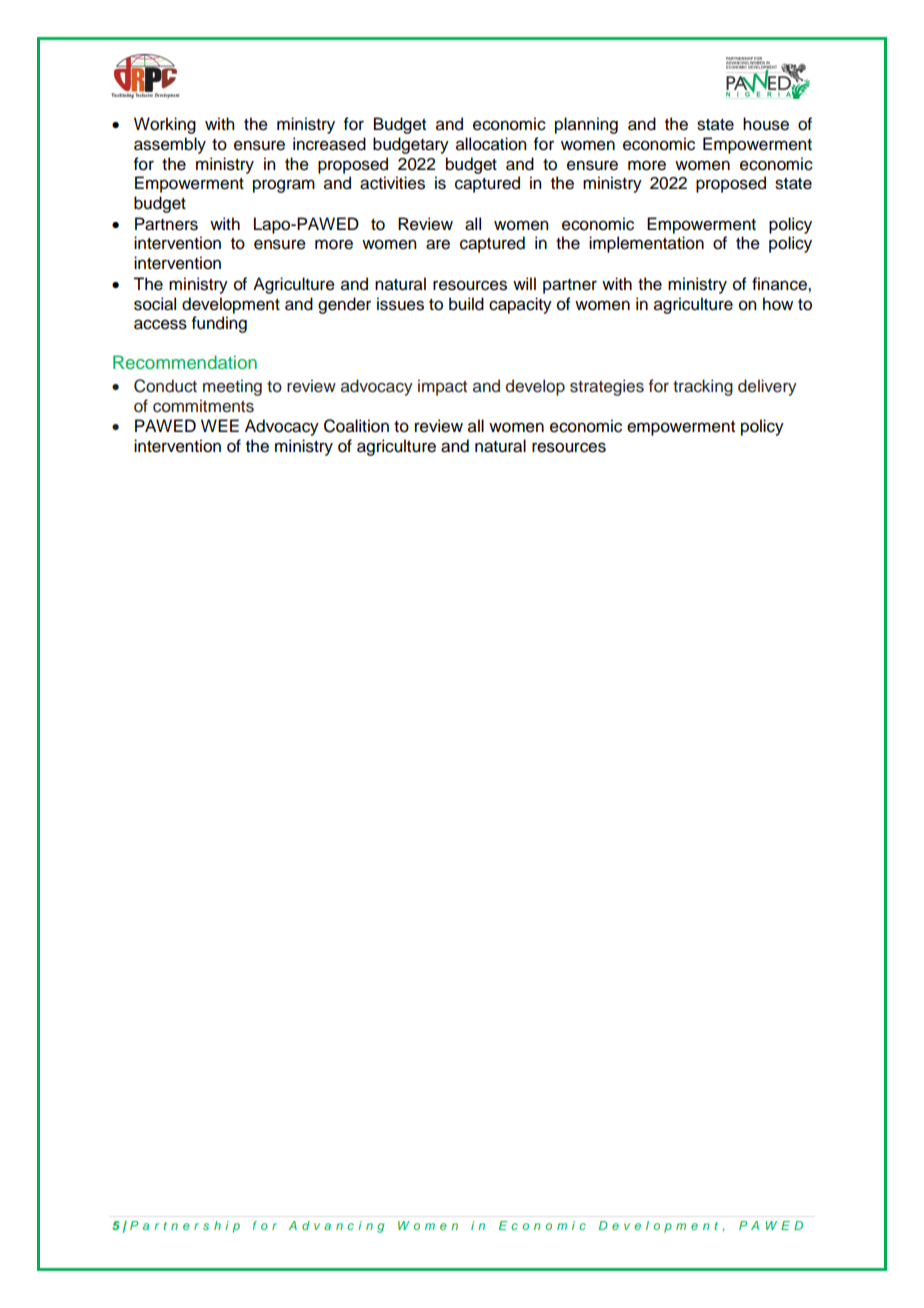 The height and width of the image is (1308, 924). I want to click on allocation, so click(491, 144).
